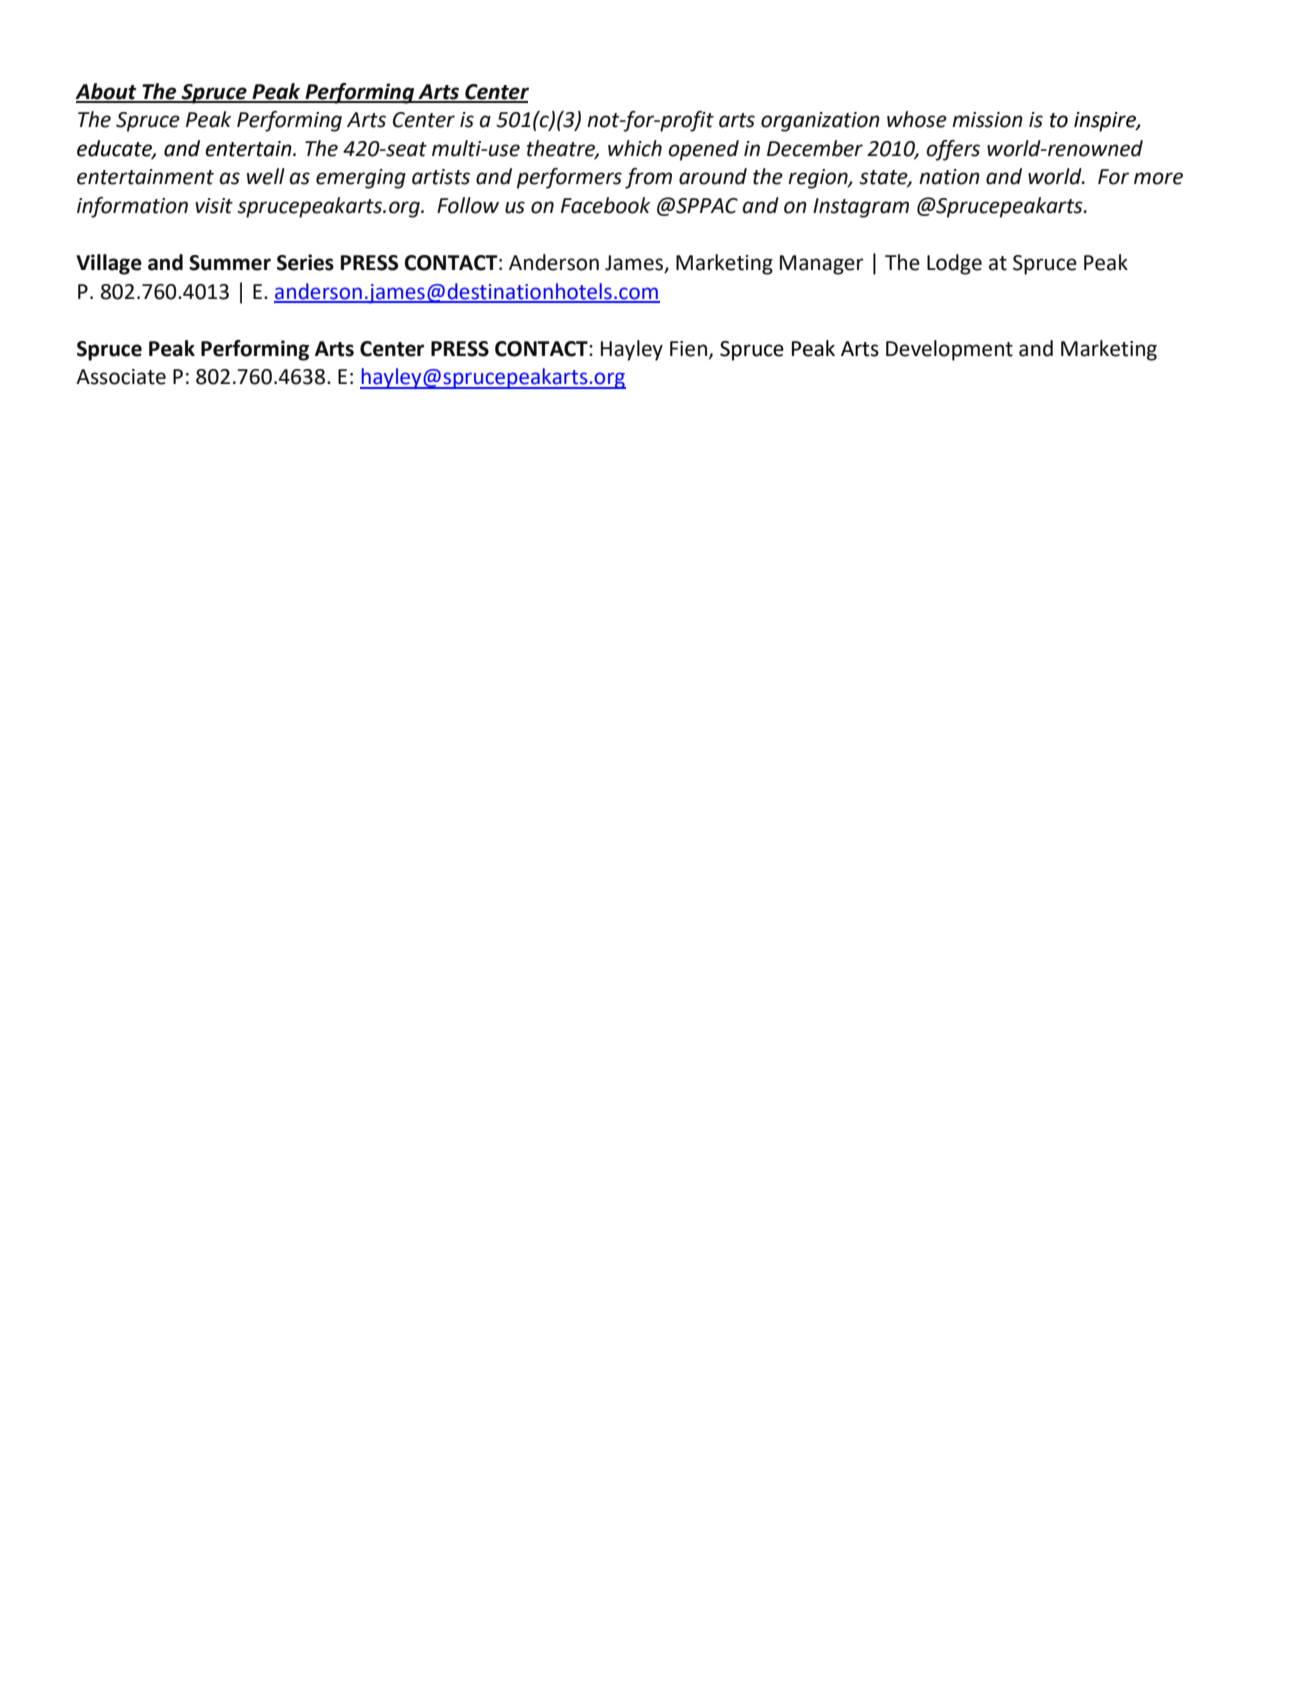 The image size is (1301, 1684). What do you see at coordinates (635, 148) in the image?
I see `which` at bounding box center [635, 148].
